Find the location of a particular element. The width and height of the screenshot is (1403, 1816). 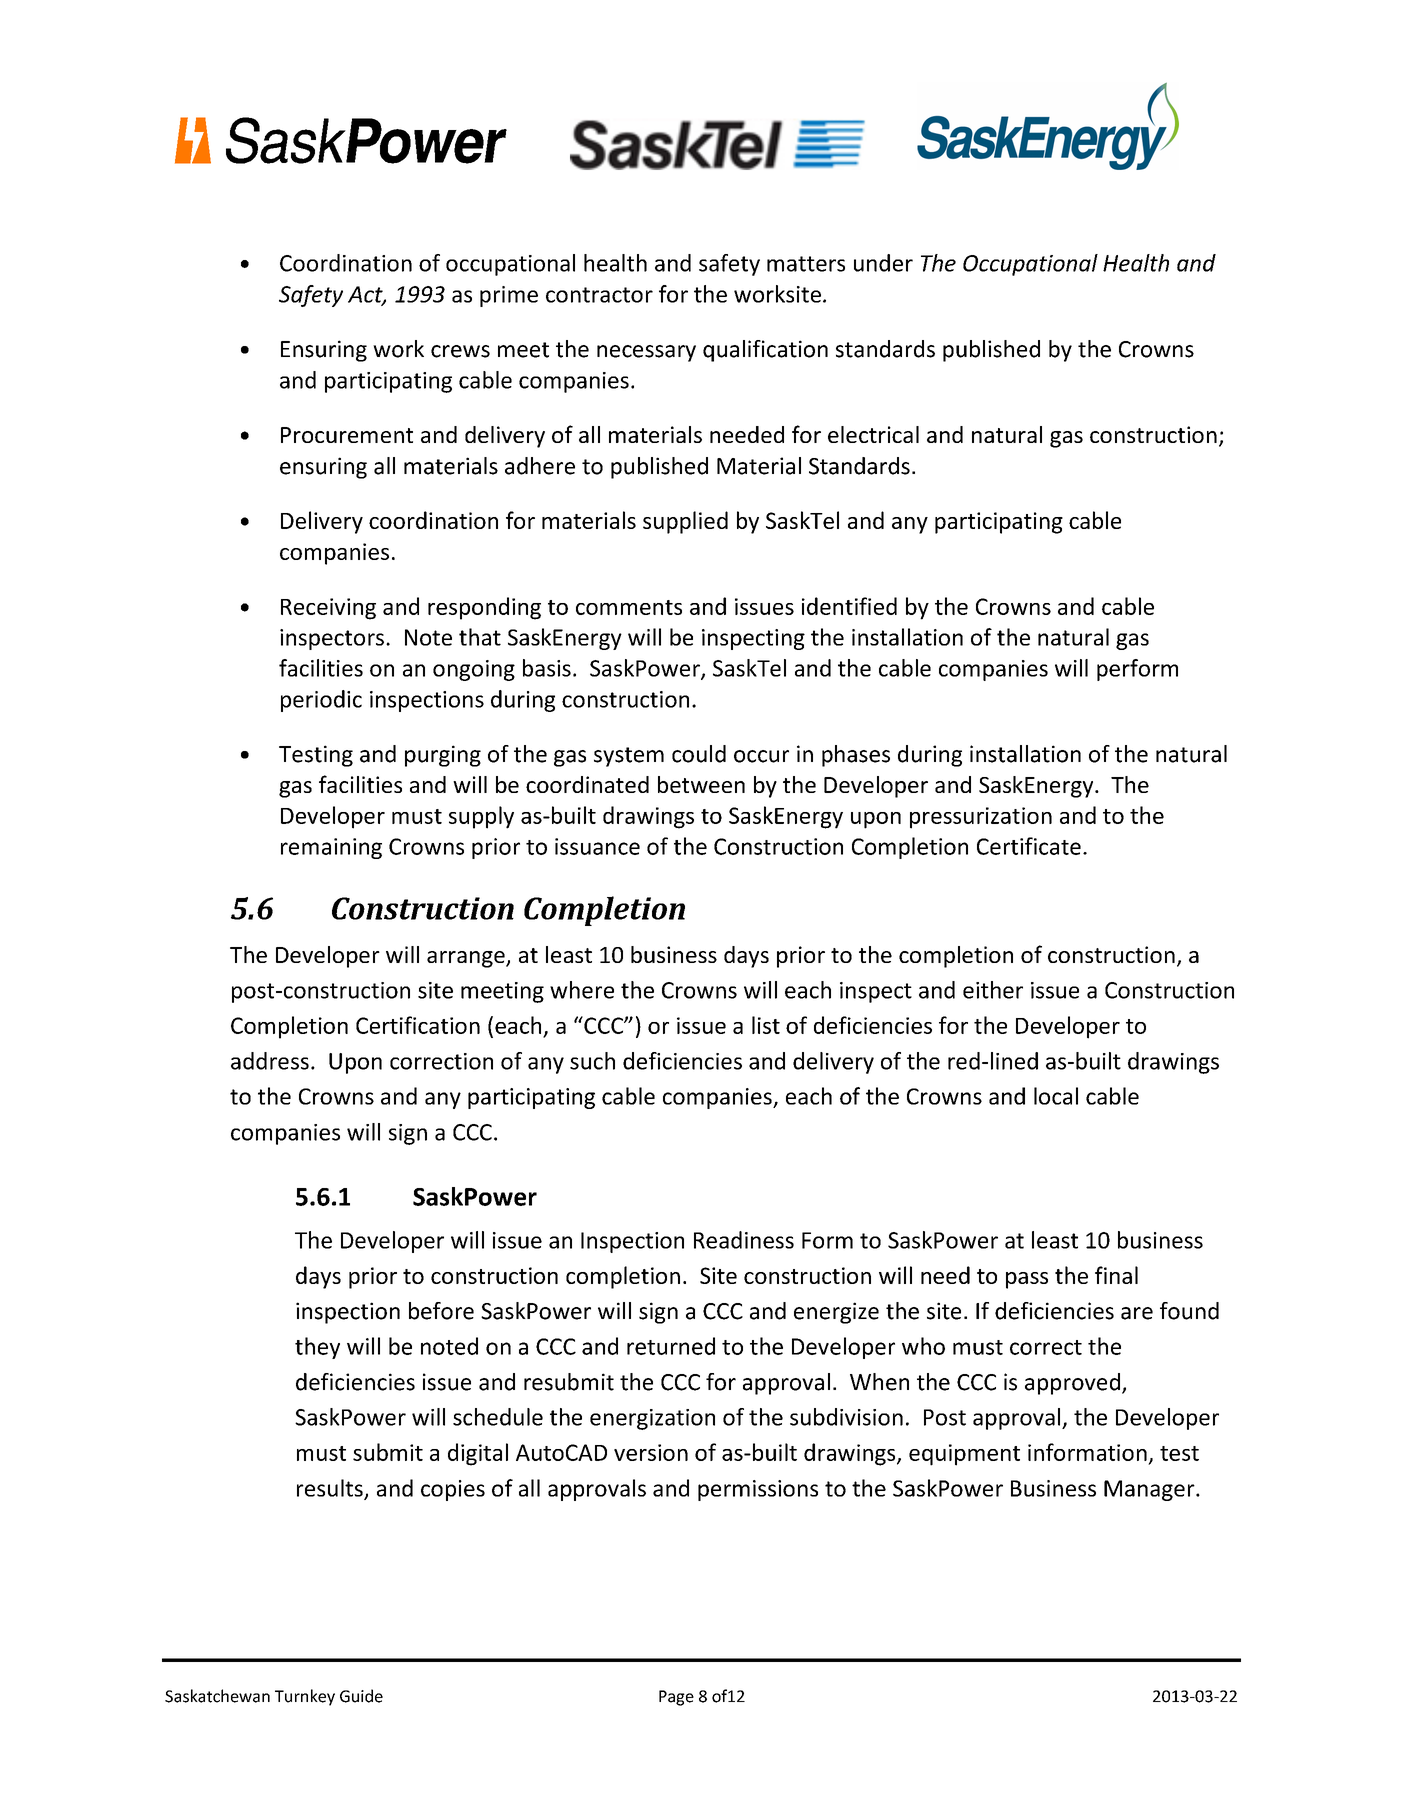

Guide is located at coordinates (361, 1696).
